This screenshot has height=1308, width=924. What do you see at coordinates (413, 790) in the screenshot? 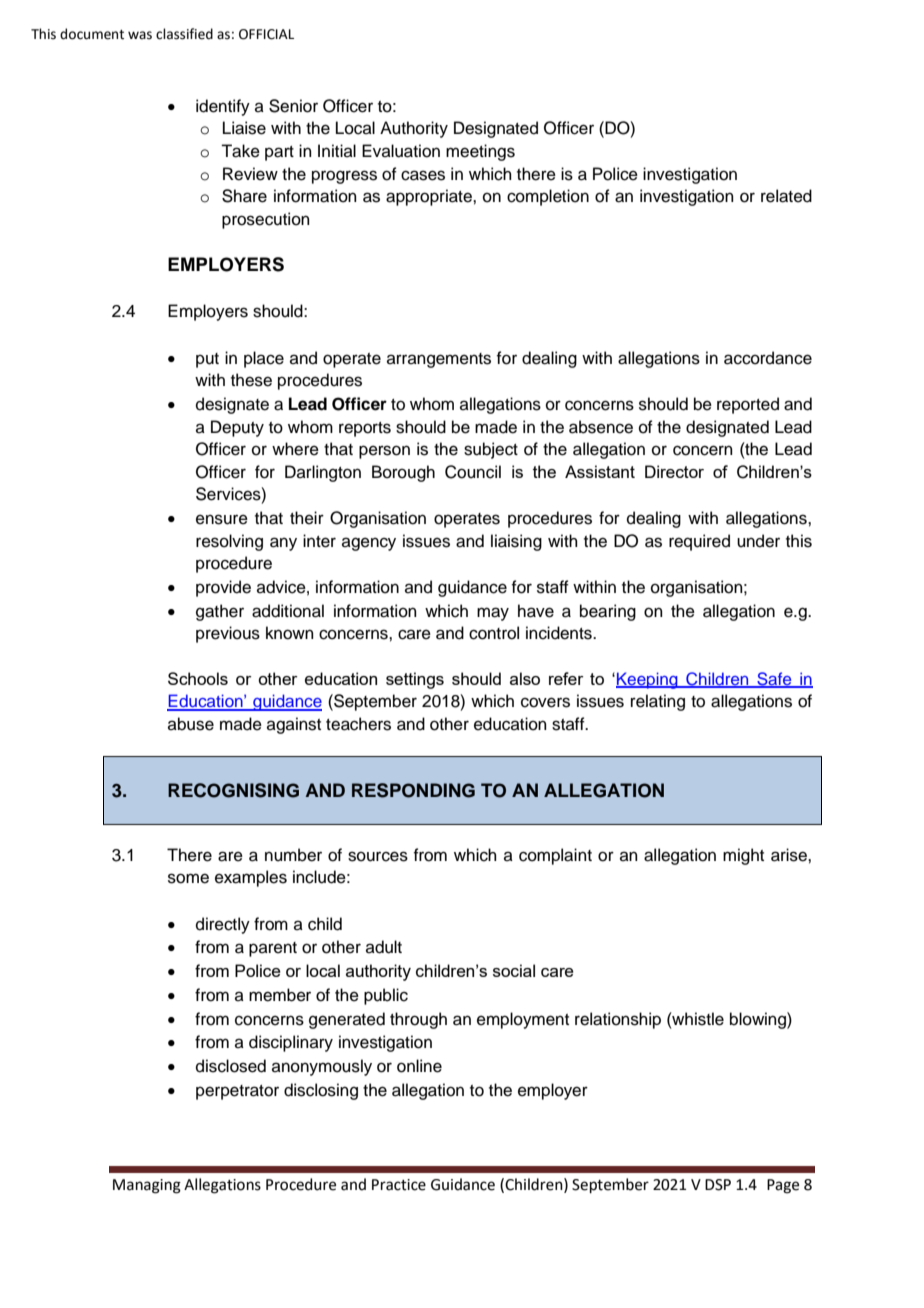
I see `RESPONDING` at bounding box center [413, 790].
